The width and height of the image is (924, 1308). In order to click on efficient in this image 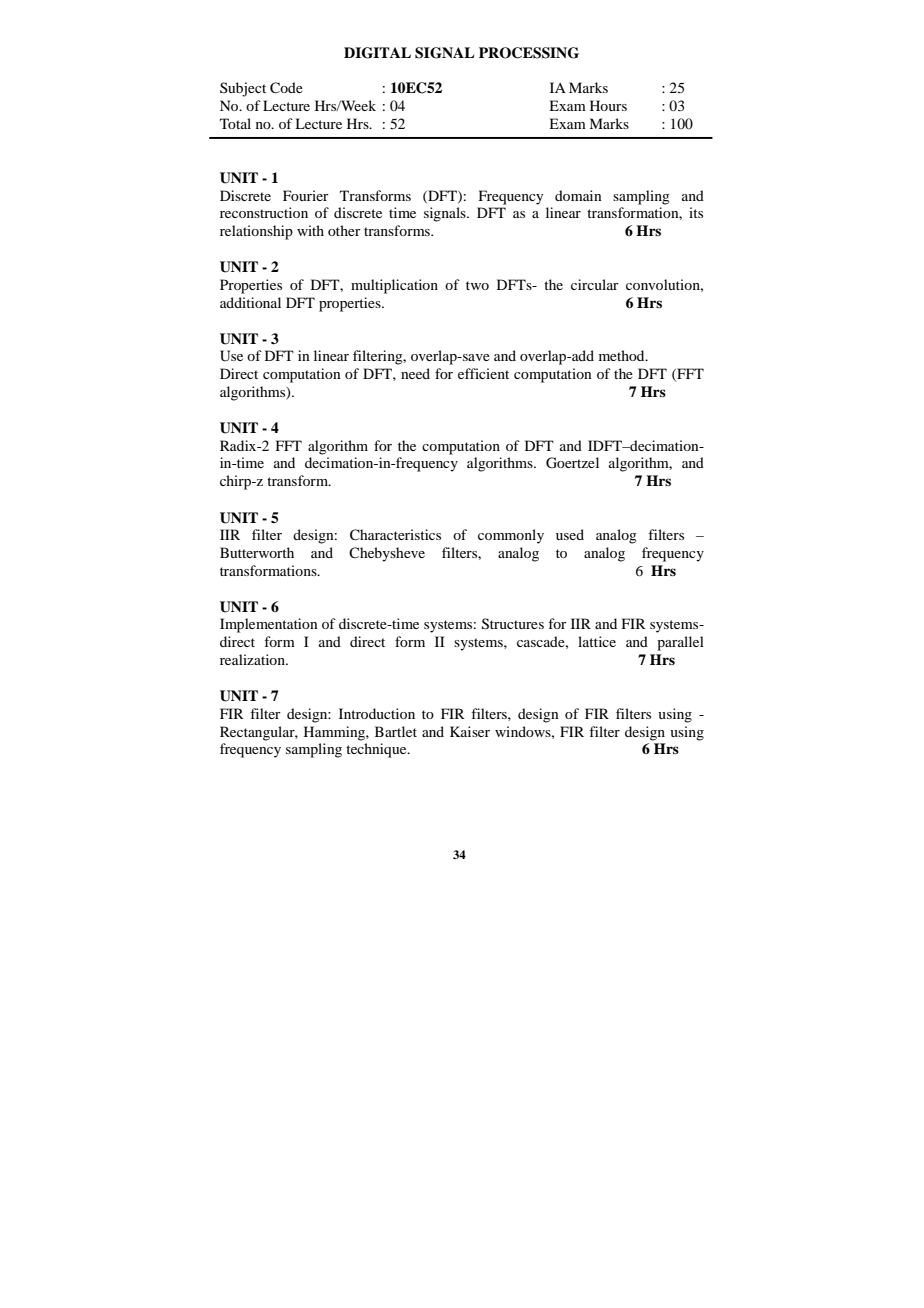, I will do `click(483, 373)`.
